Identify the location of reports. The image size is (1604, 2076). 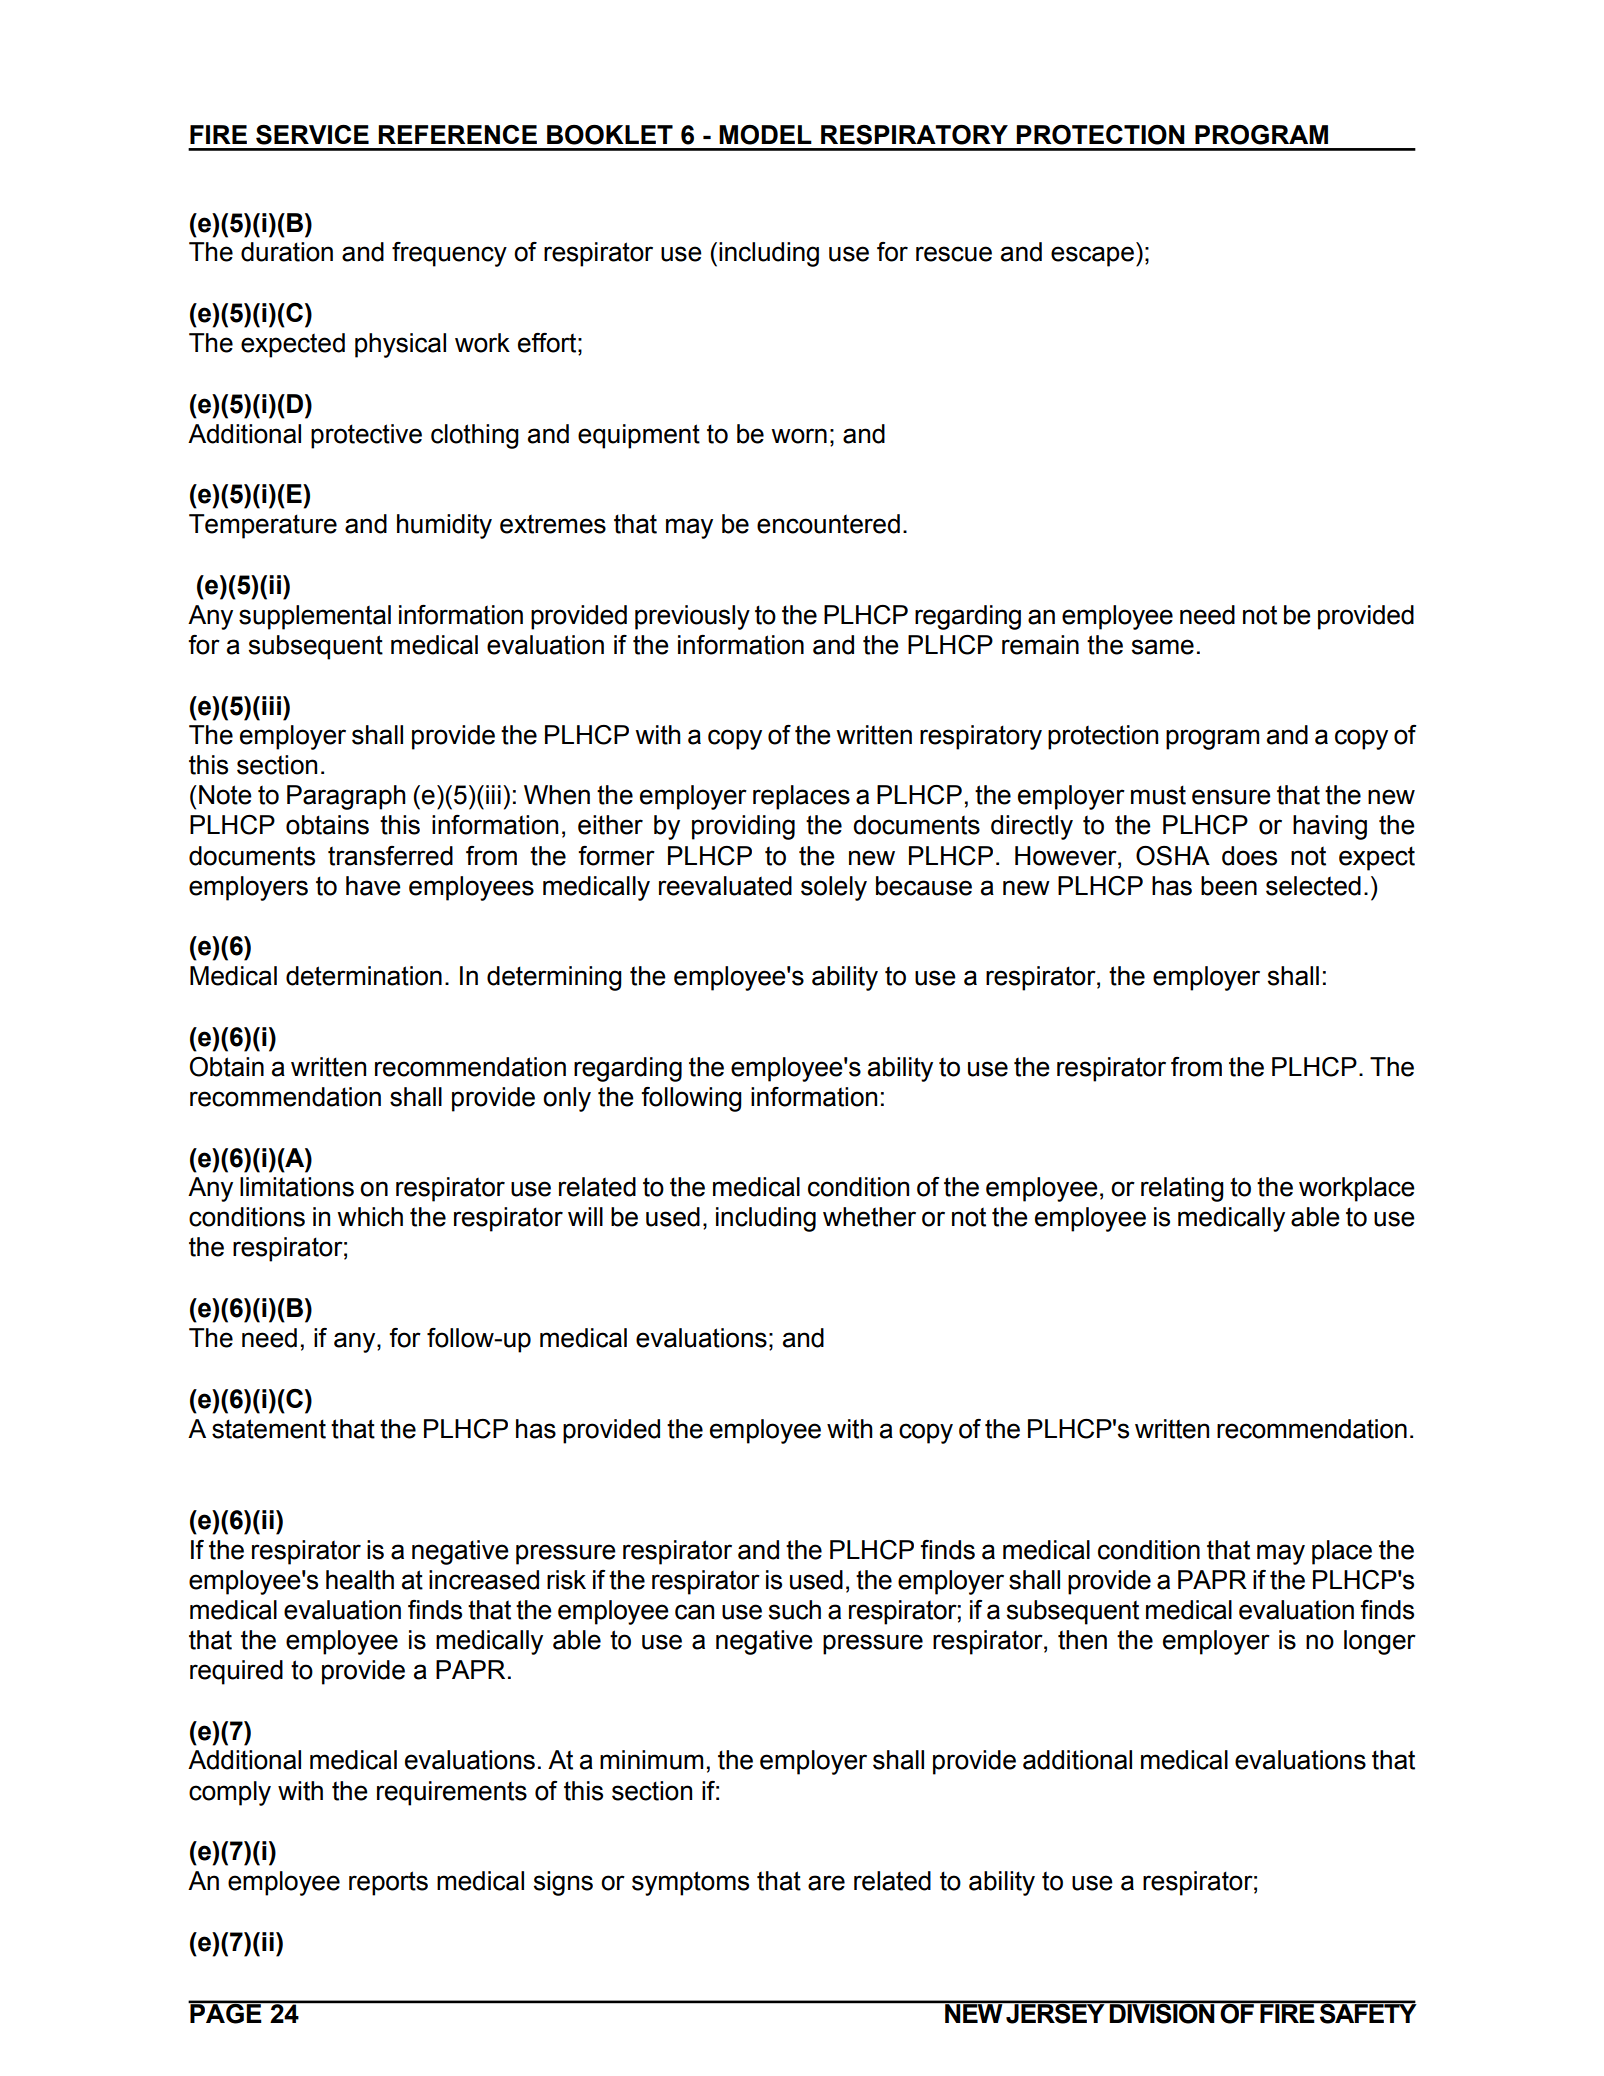
(388, 1883).
